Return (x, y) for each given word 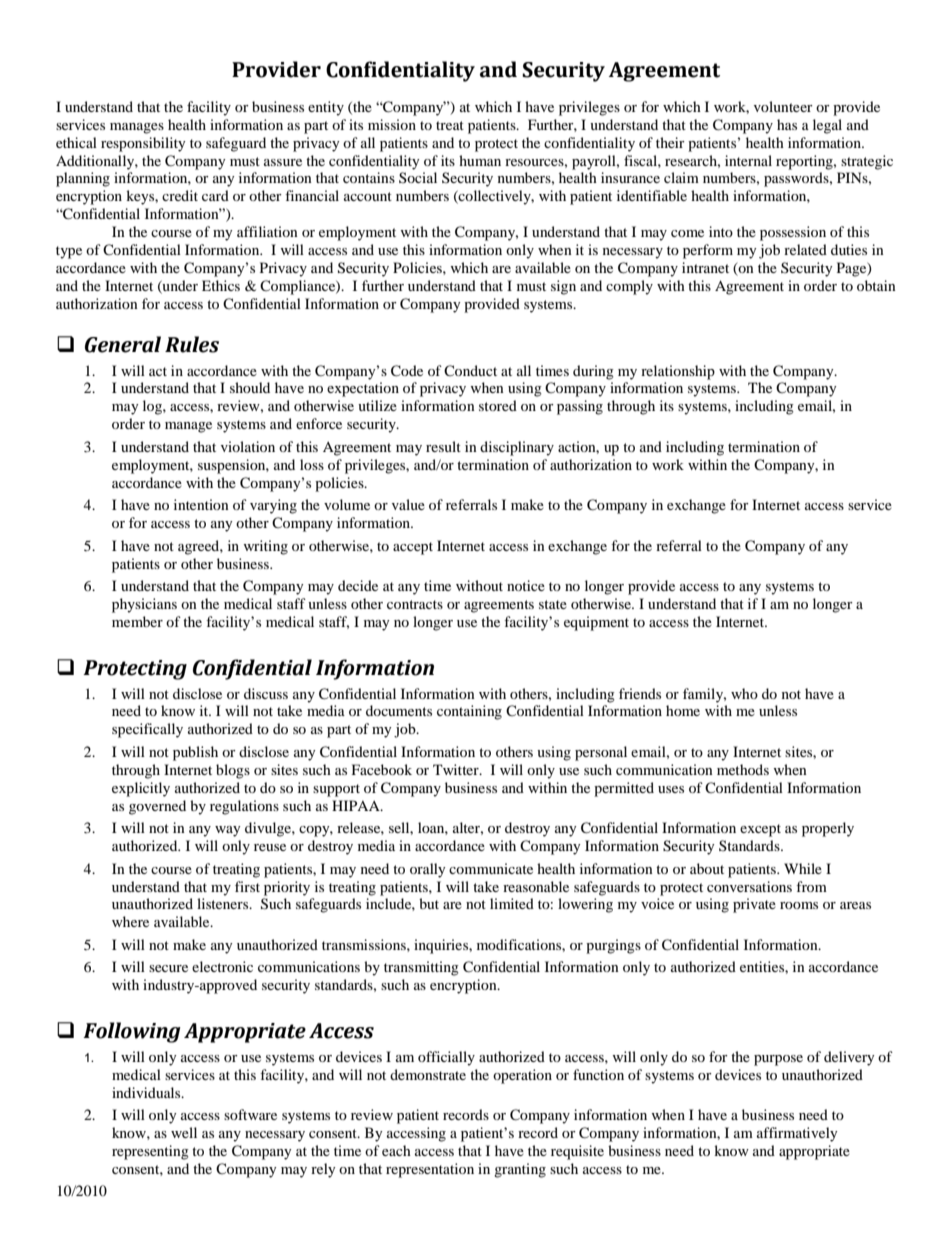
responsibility (143, 144)
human (480, 160)
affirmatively (797, 1134)
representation (430, 1170)
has (787, 124)
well (184, 1132)
